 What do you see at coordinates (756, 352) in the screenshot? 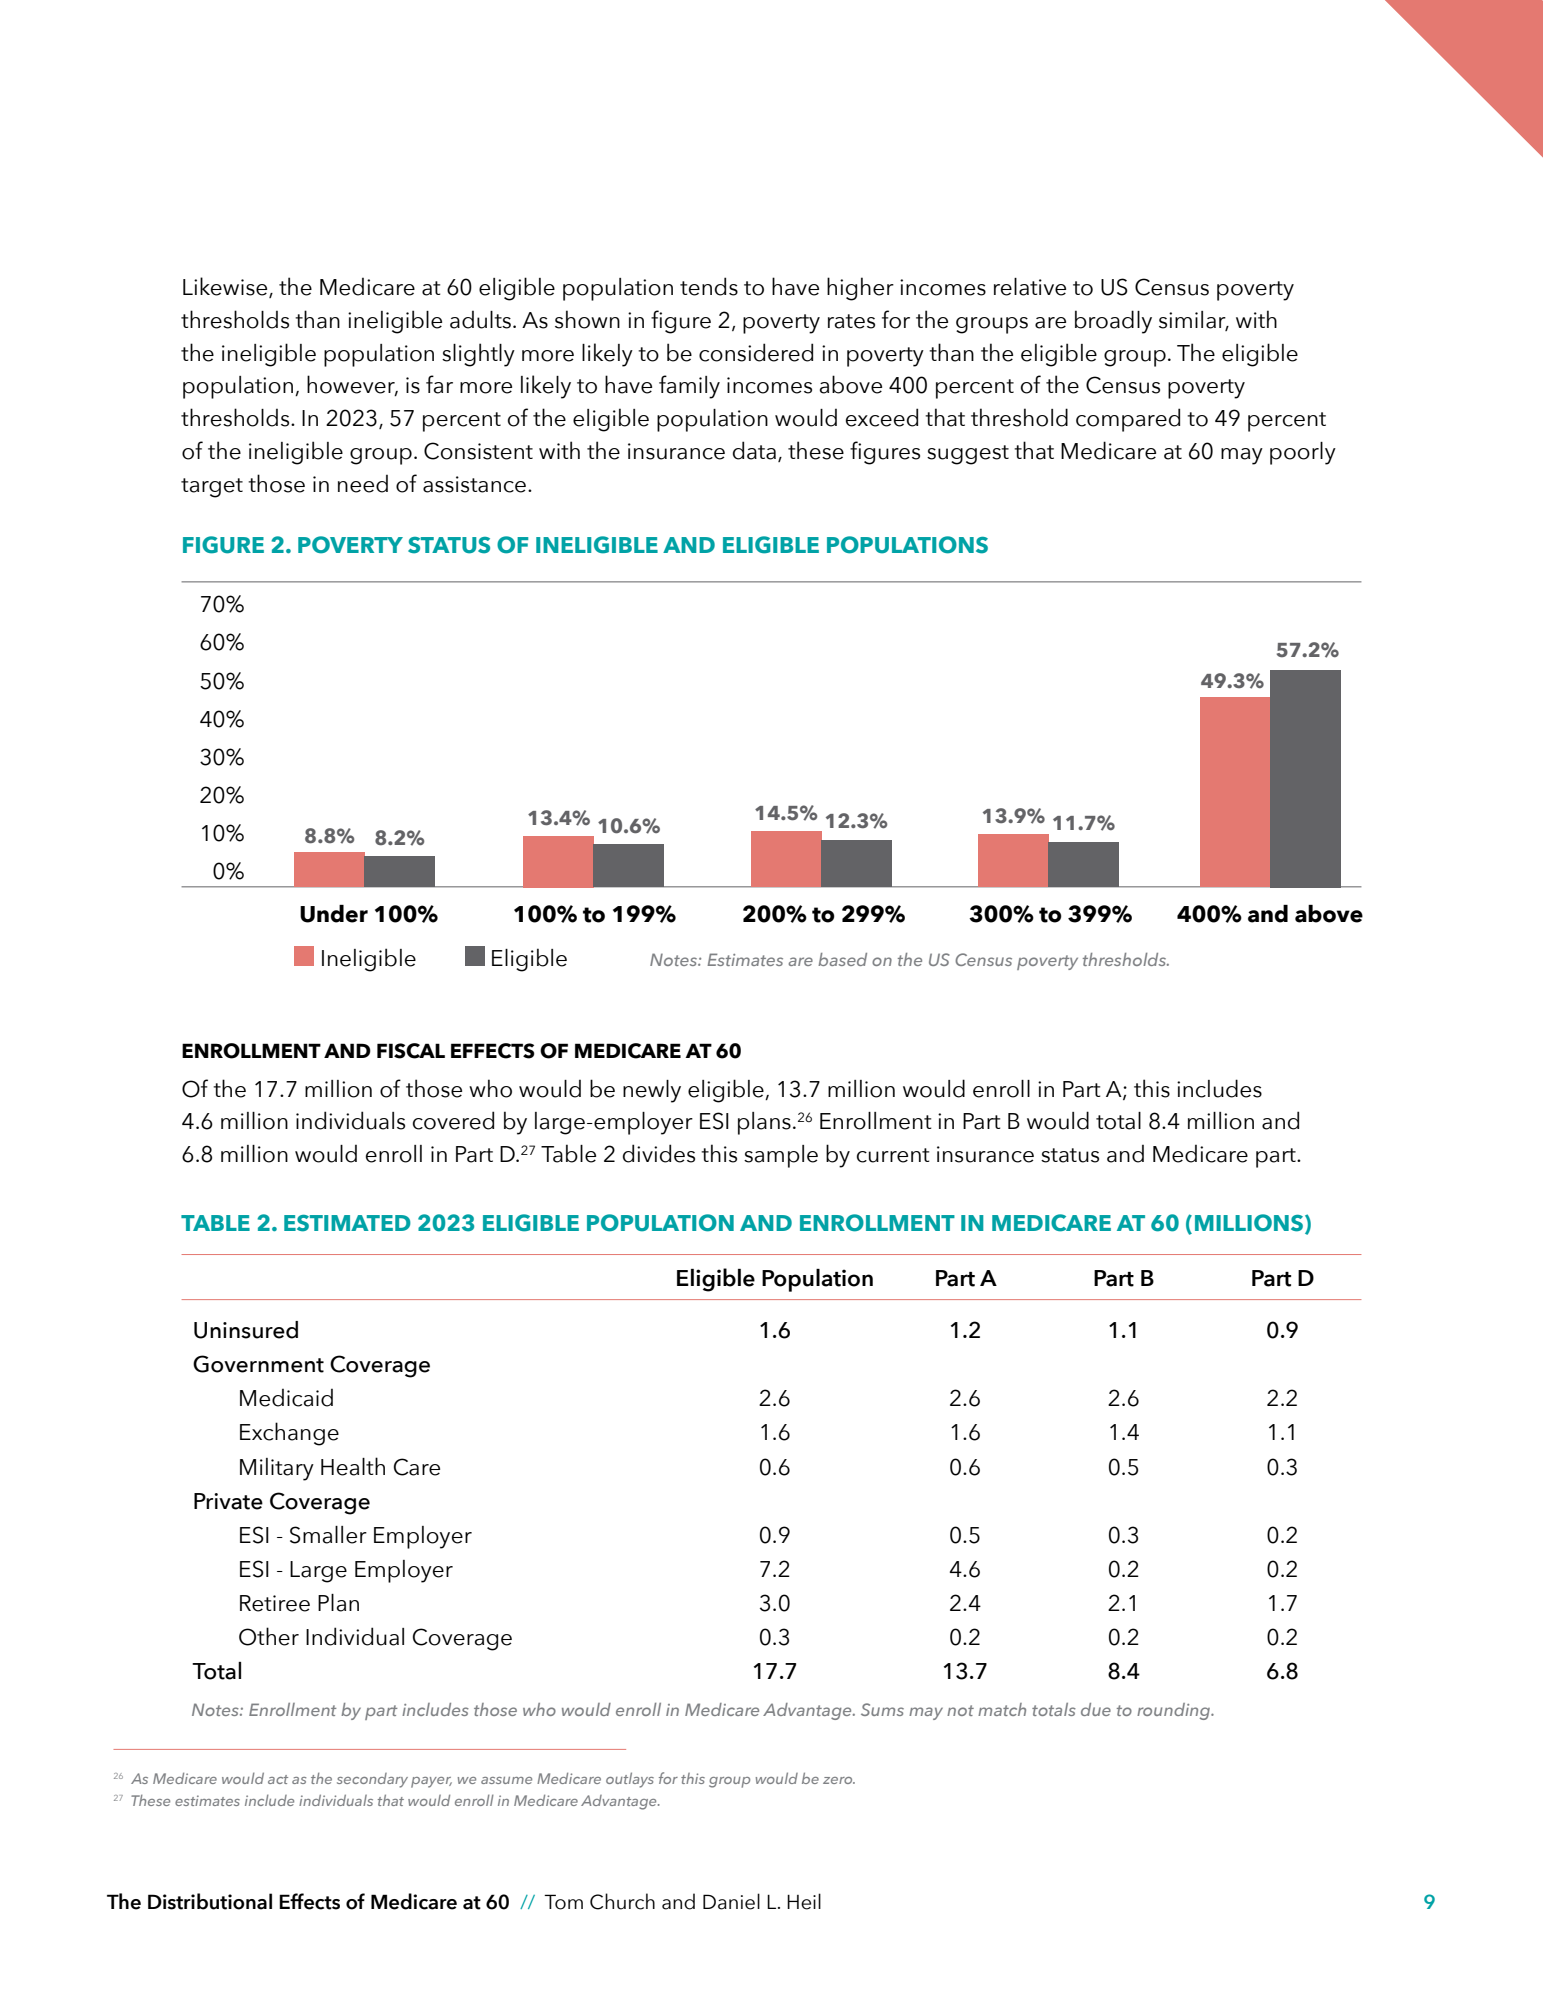
I see `considered` at bounding box center [756, 352].
